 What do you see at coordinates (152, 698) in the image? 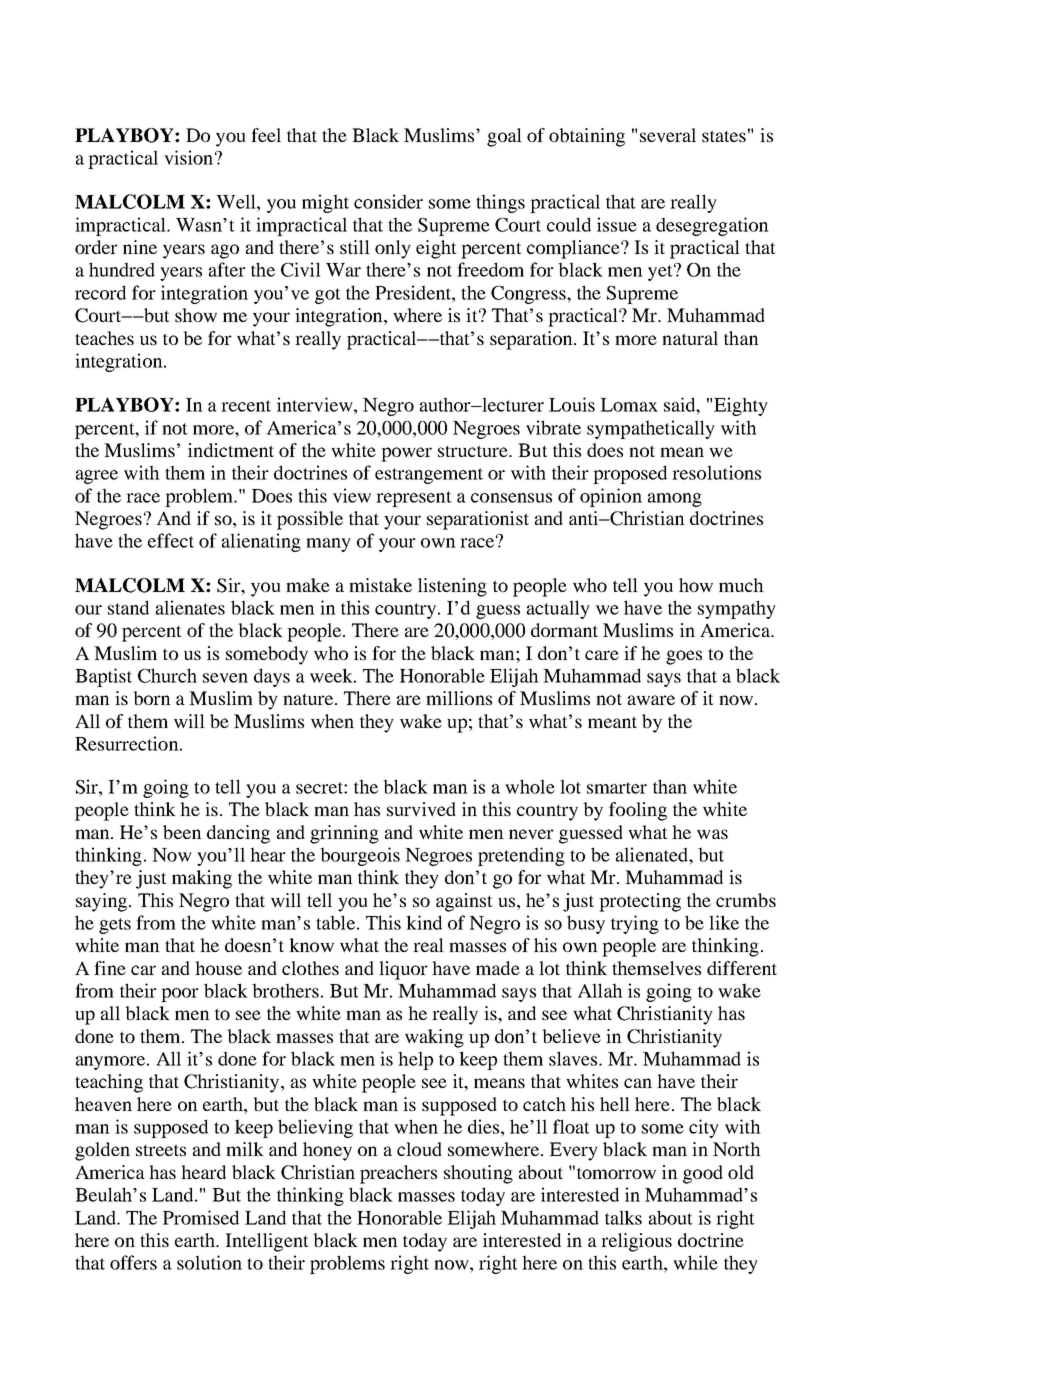
I see `born` at bounding box center [152, 698].
